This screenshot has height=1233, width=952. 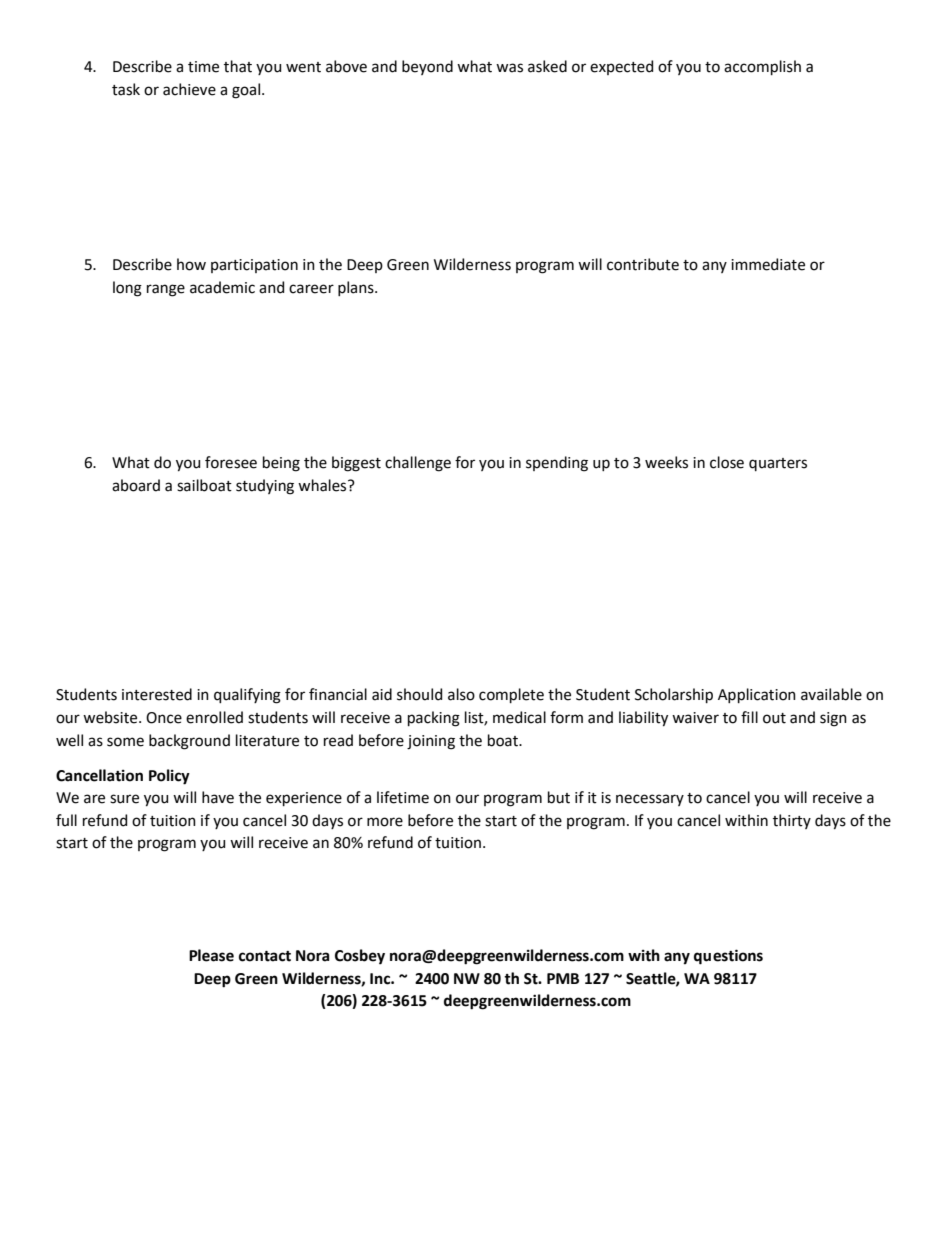 What do you see at coordinates (418, 464) in the screenshot?
I see `challenge` at bounding box center [418, 464].
